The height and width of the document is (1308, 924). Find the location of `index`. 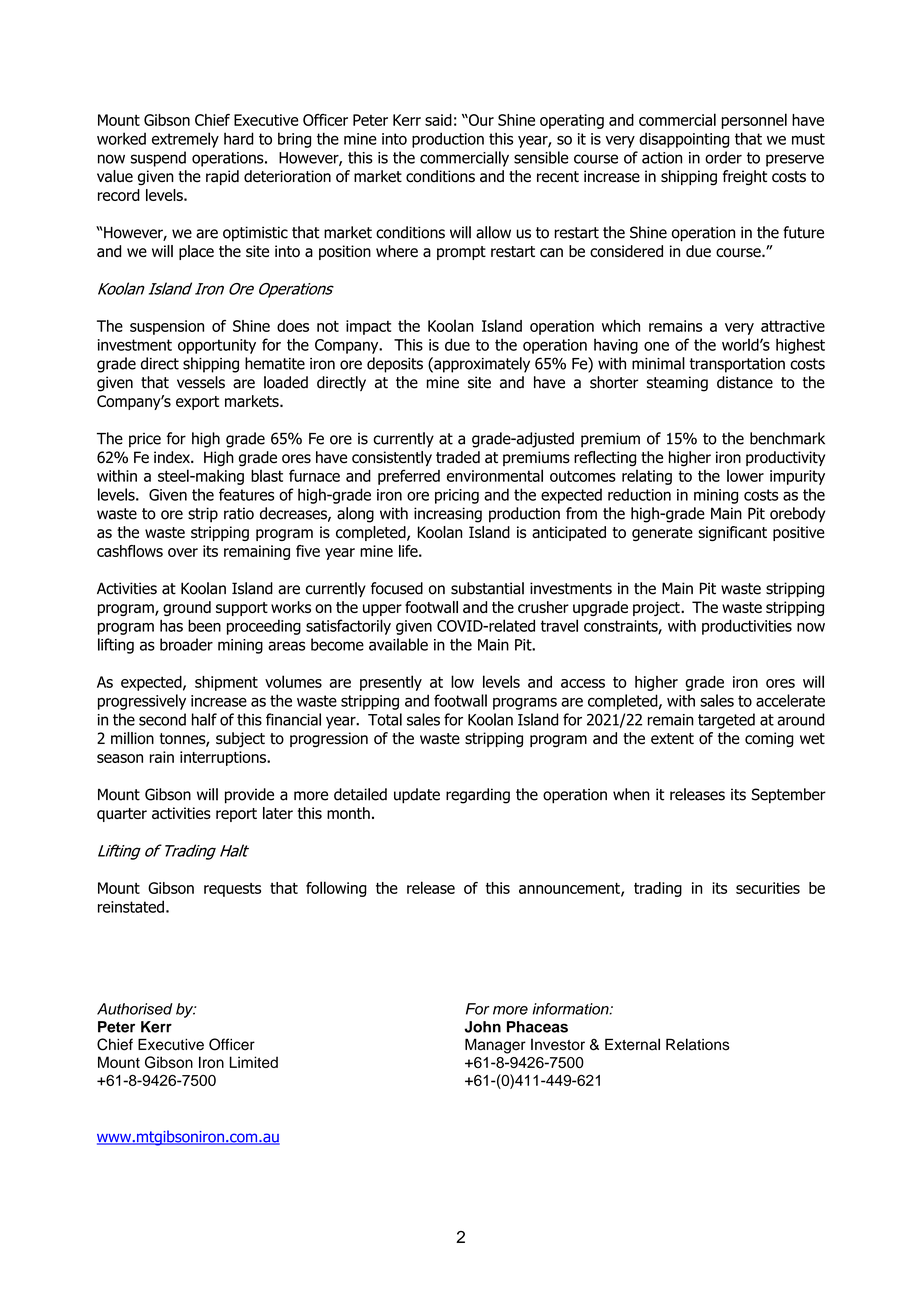

index is located at coordinates (173, 457).
